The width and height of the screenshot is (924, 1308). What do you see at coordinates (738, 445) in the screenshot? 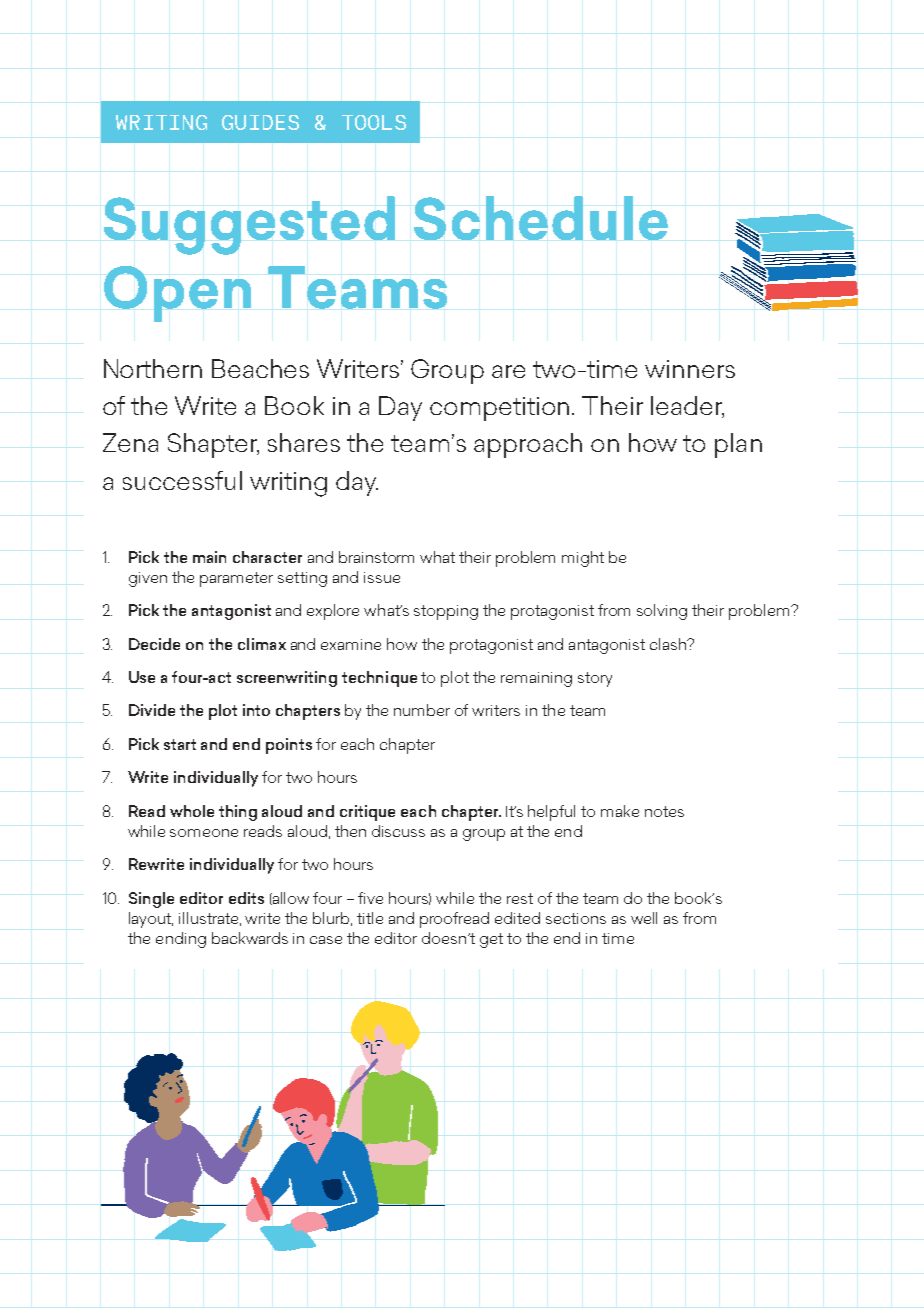
I see `plan` at bounding box center [738, 445].
